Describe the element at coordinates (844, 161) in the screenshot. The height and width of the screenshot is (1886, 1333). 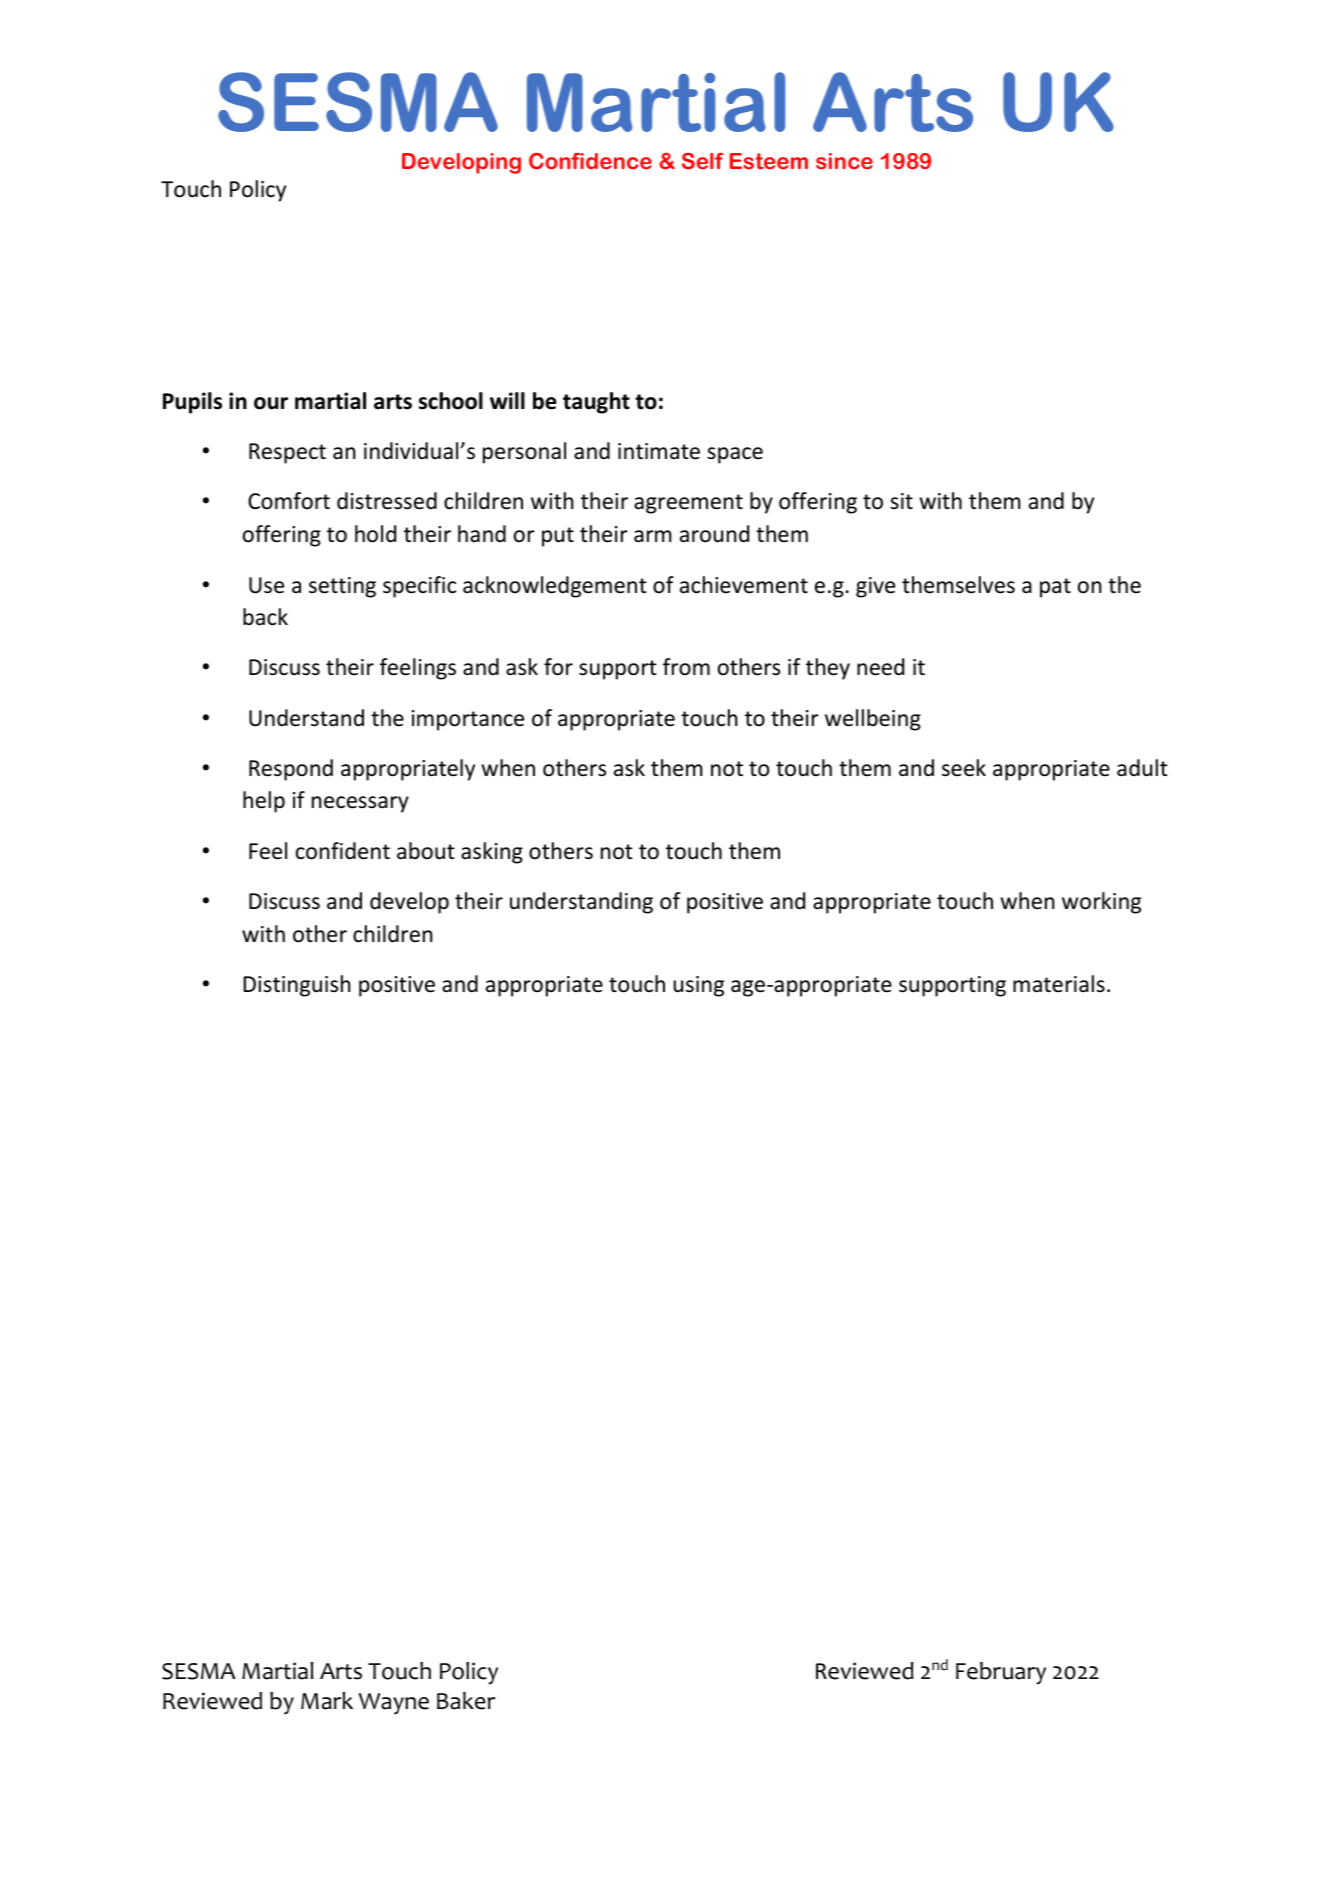
I see `since` at that location.
